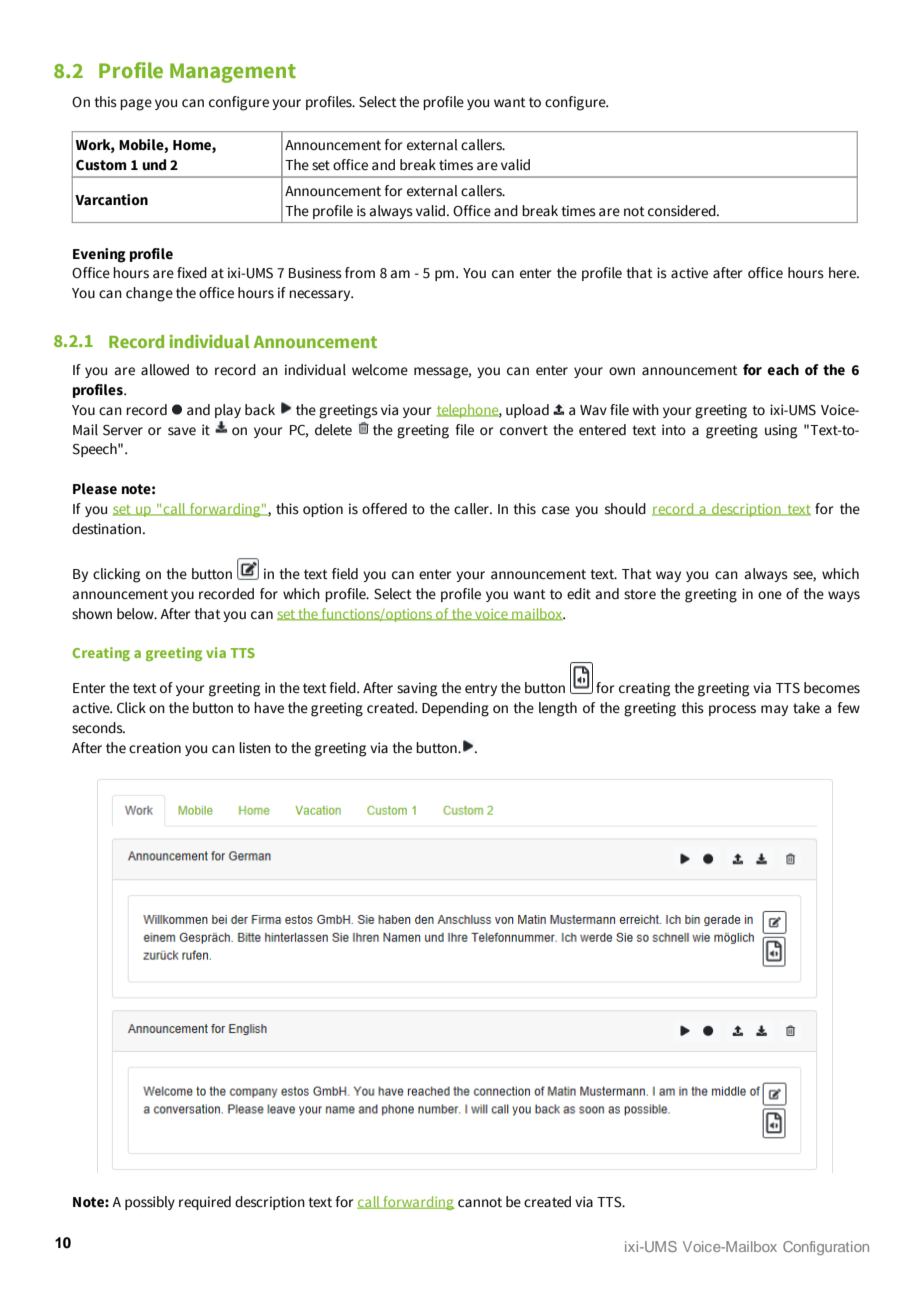 Image resolution: width=924 pixels, height=1308 pixels. What do you see at coordinates (683, 211) in the screenshot?
I see `considered` at bounding box center [683, 211].
